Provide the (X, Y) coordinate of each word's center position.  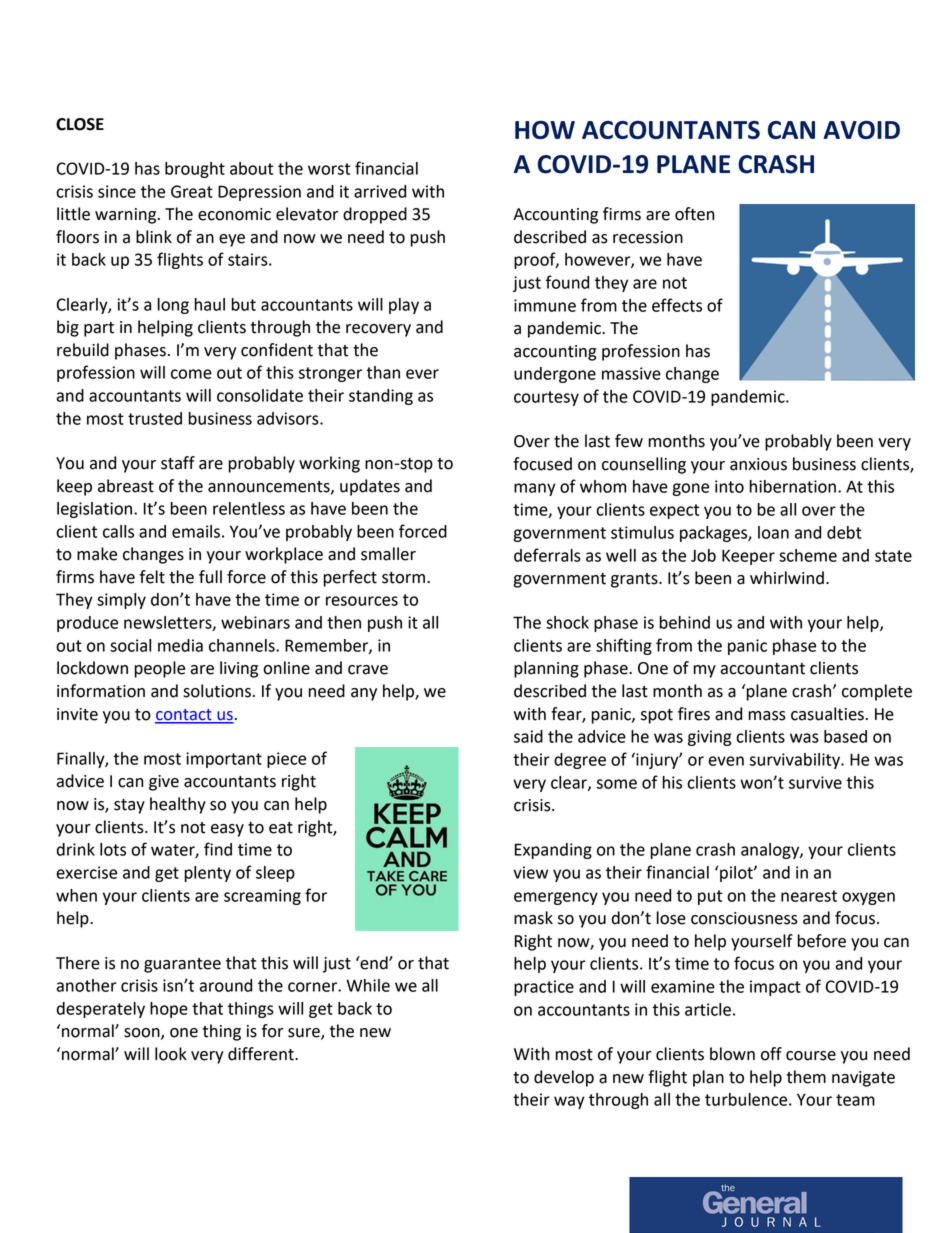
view (530, 872)
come (191, 374)
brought (195, 170)
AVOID (861, 130)
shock (567, 622)
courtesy (546, 398)
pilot (736, 874)
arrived (380, 191)
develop (564, 1078)
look (171, 1054)
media (180, 645)
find (218, 849)
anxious (758, 464)
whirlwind (787, 578)
